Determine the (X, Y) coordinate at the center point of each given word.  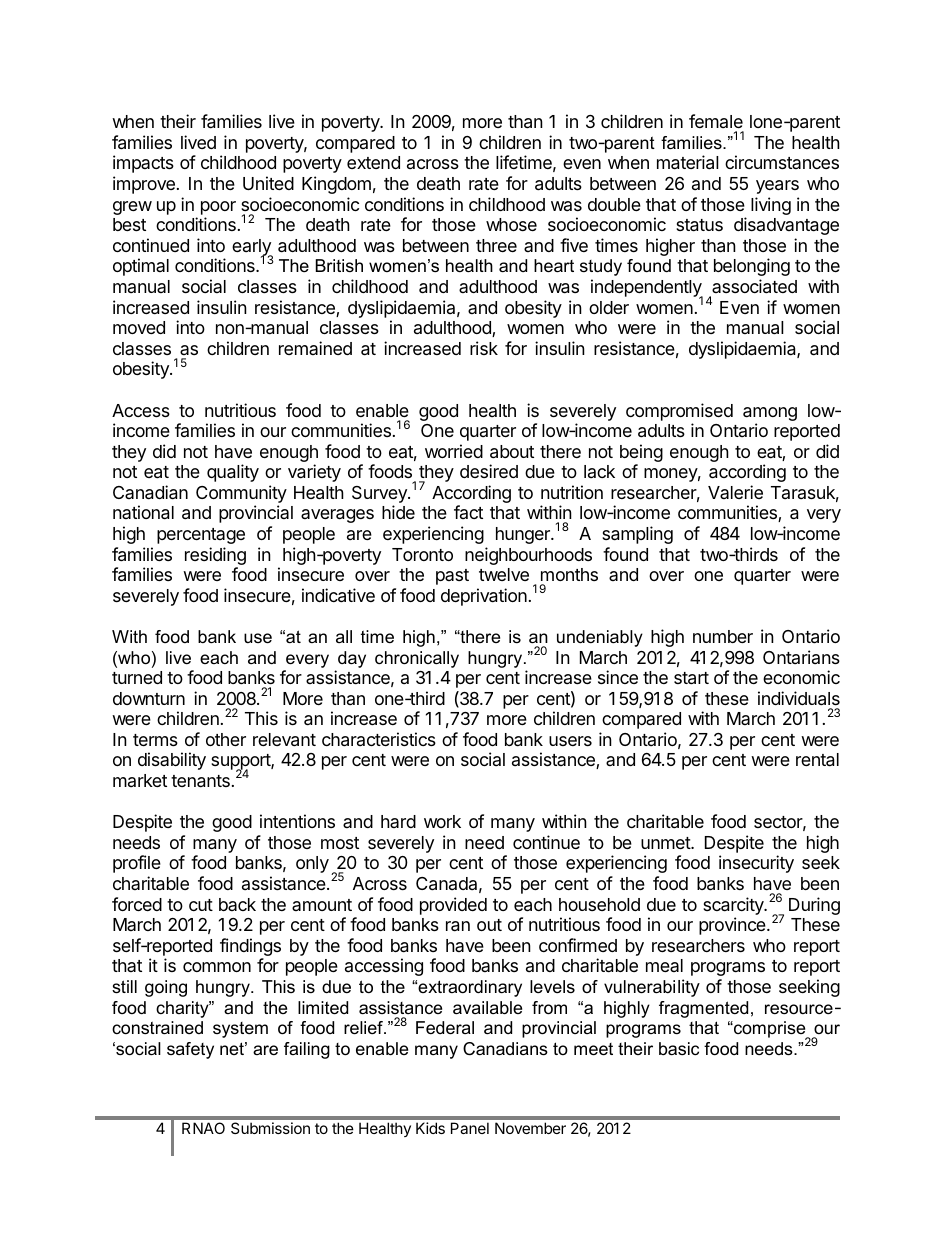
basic (679, 1049)
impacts (143, 164)
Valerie (735, 492)
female (716, 121)
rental (817, 760)
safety (190, 1050)
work (442, 821)
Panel (470, 1128)
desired (489, 471)
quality (233, 473)
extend (373, 162)
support (241, 763)
